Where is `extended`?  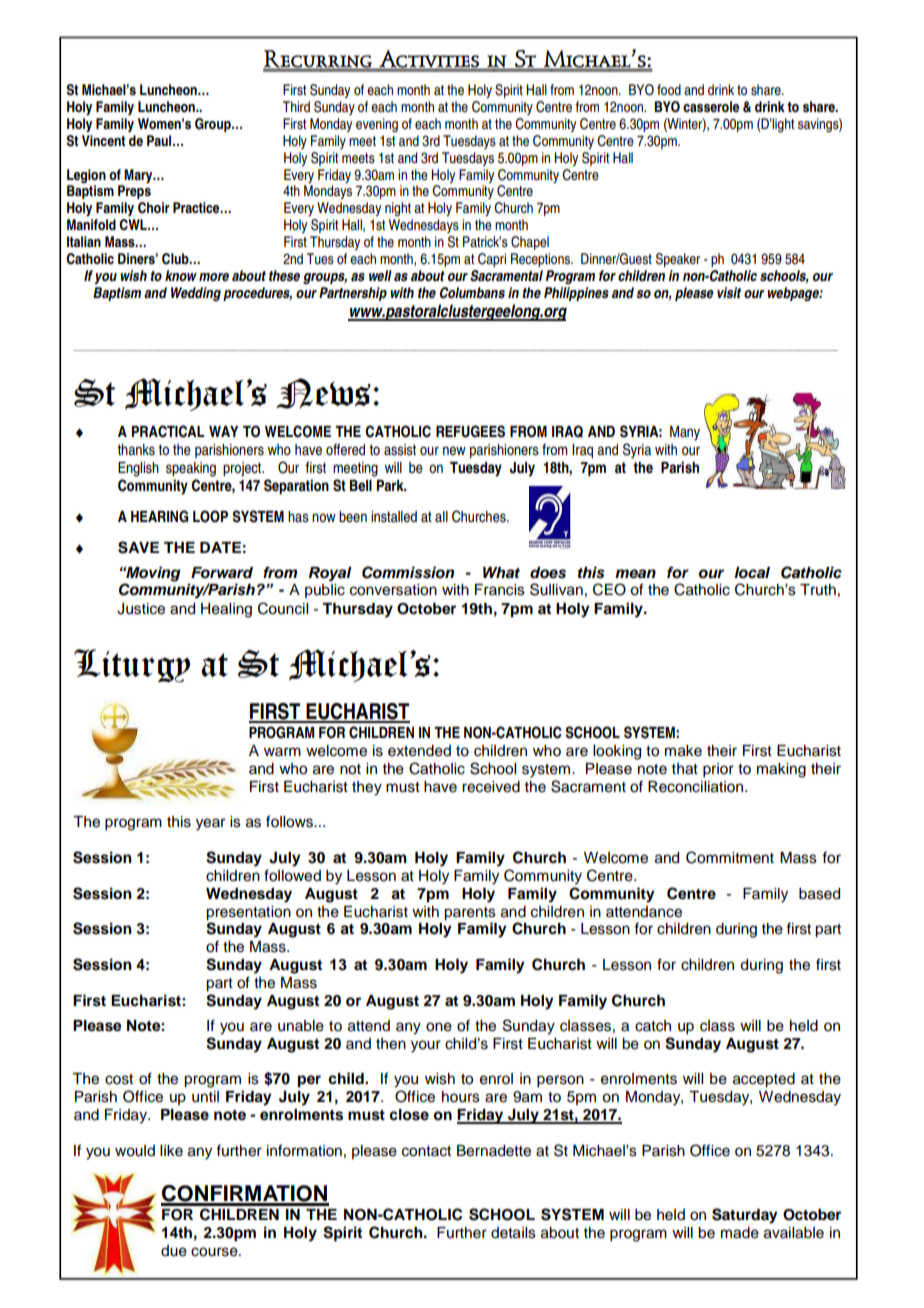 extended is located at coordinates (419, 751).
